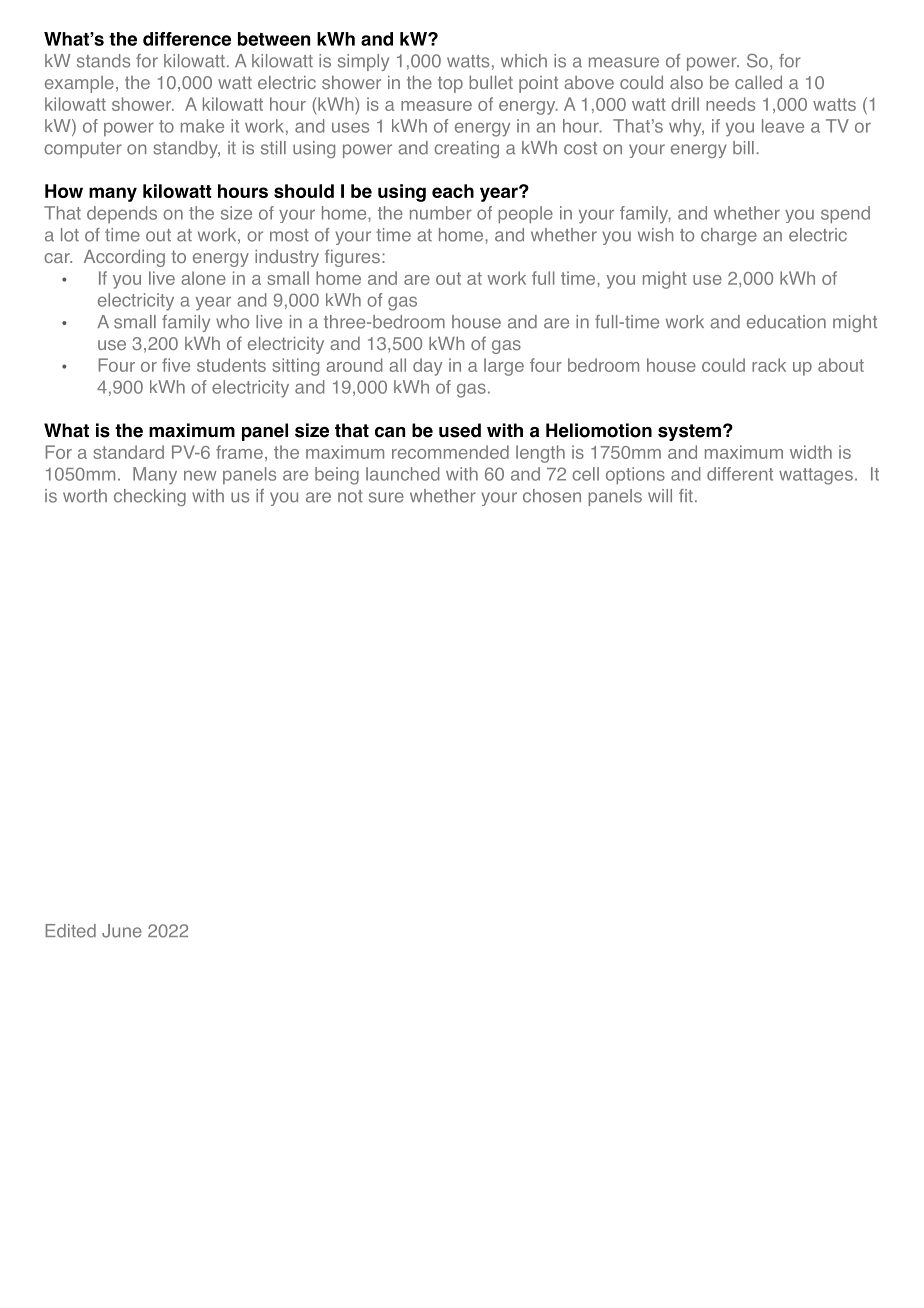  Describe the element at coordinates (660, 495) in the screenshot. I see `will` at that location.
